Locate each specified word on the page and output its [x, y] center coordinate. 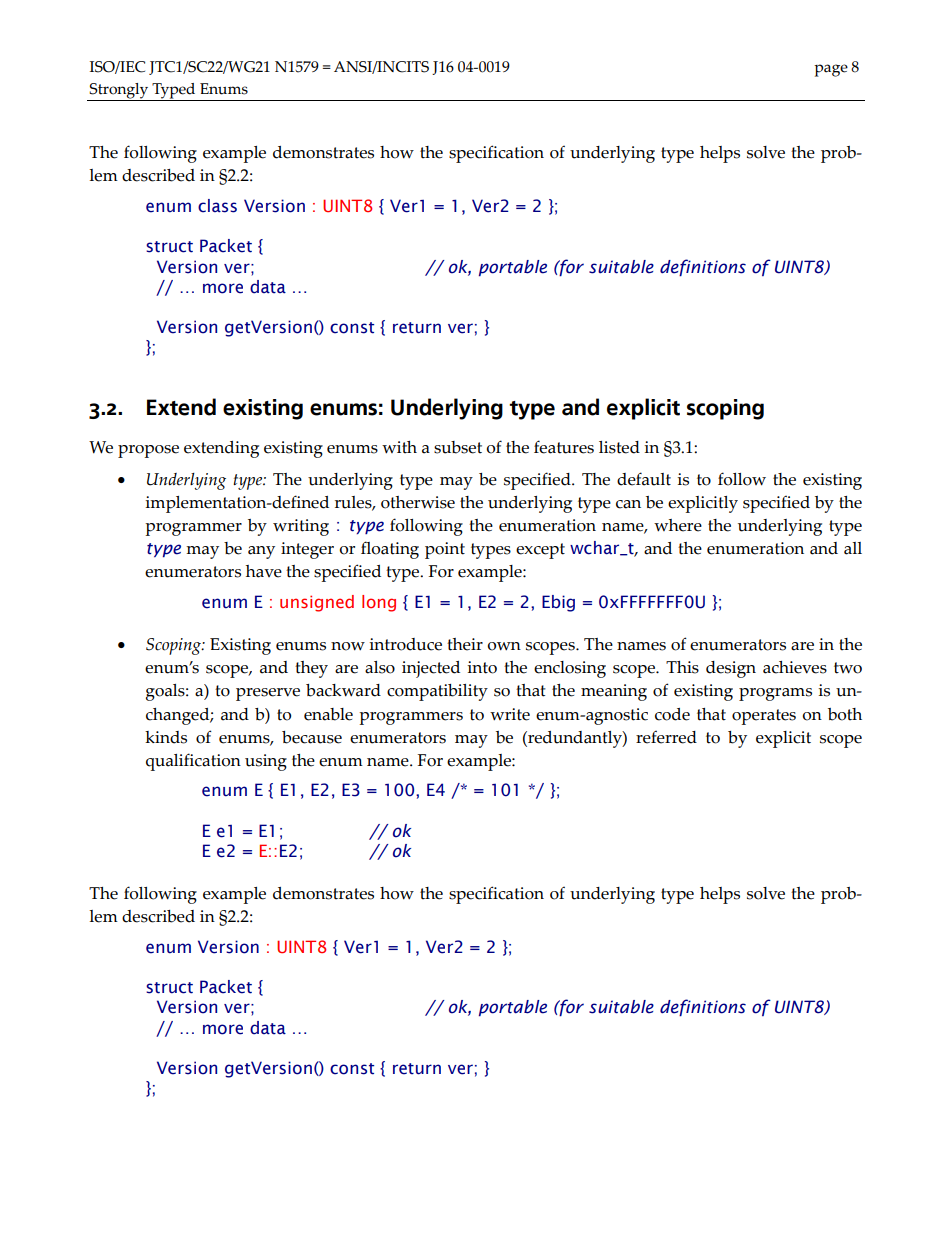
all [853, 548]
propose [148, 451]
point [445, 550]
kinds [166, 737]
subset [458, 447]
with [399, 447]
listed [619, 447]
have [264, 571]
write [510, 714]
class [217, 206]
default [644, 479]
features [564, 447]
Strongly [118, 91]
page [831, 70]
